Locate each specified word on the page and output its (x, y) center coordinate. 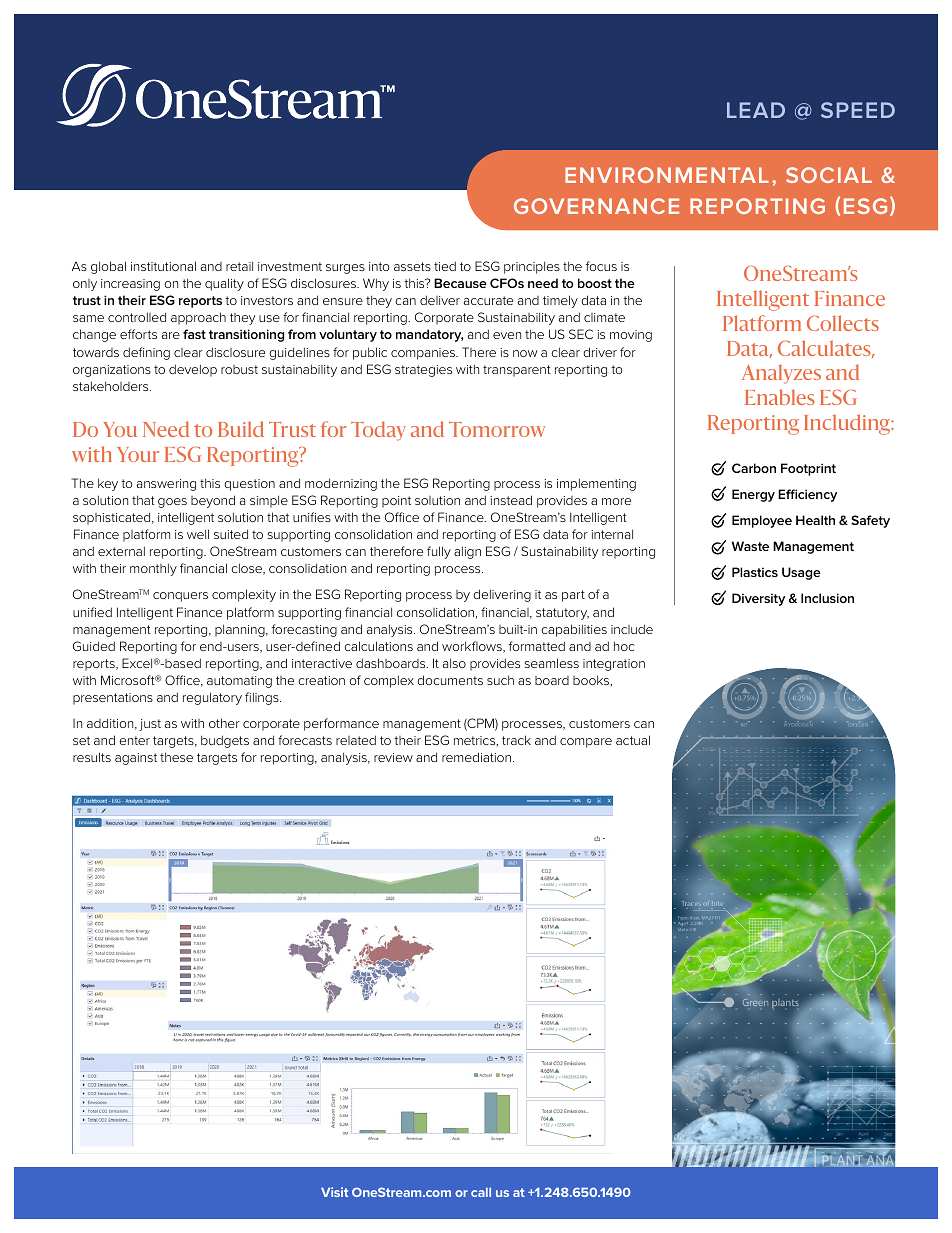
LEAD (756, 110)
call (481, 1192)
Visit (334, 1192)
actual (633, 740)
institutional (163, 266)
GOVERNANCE (596, 206)
